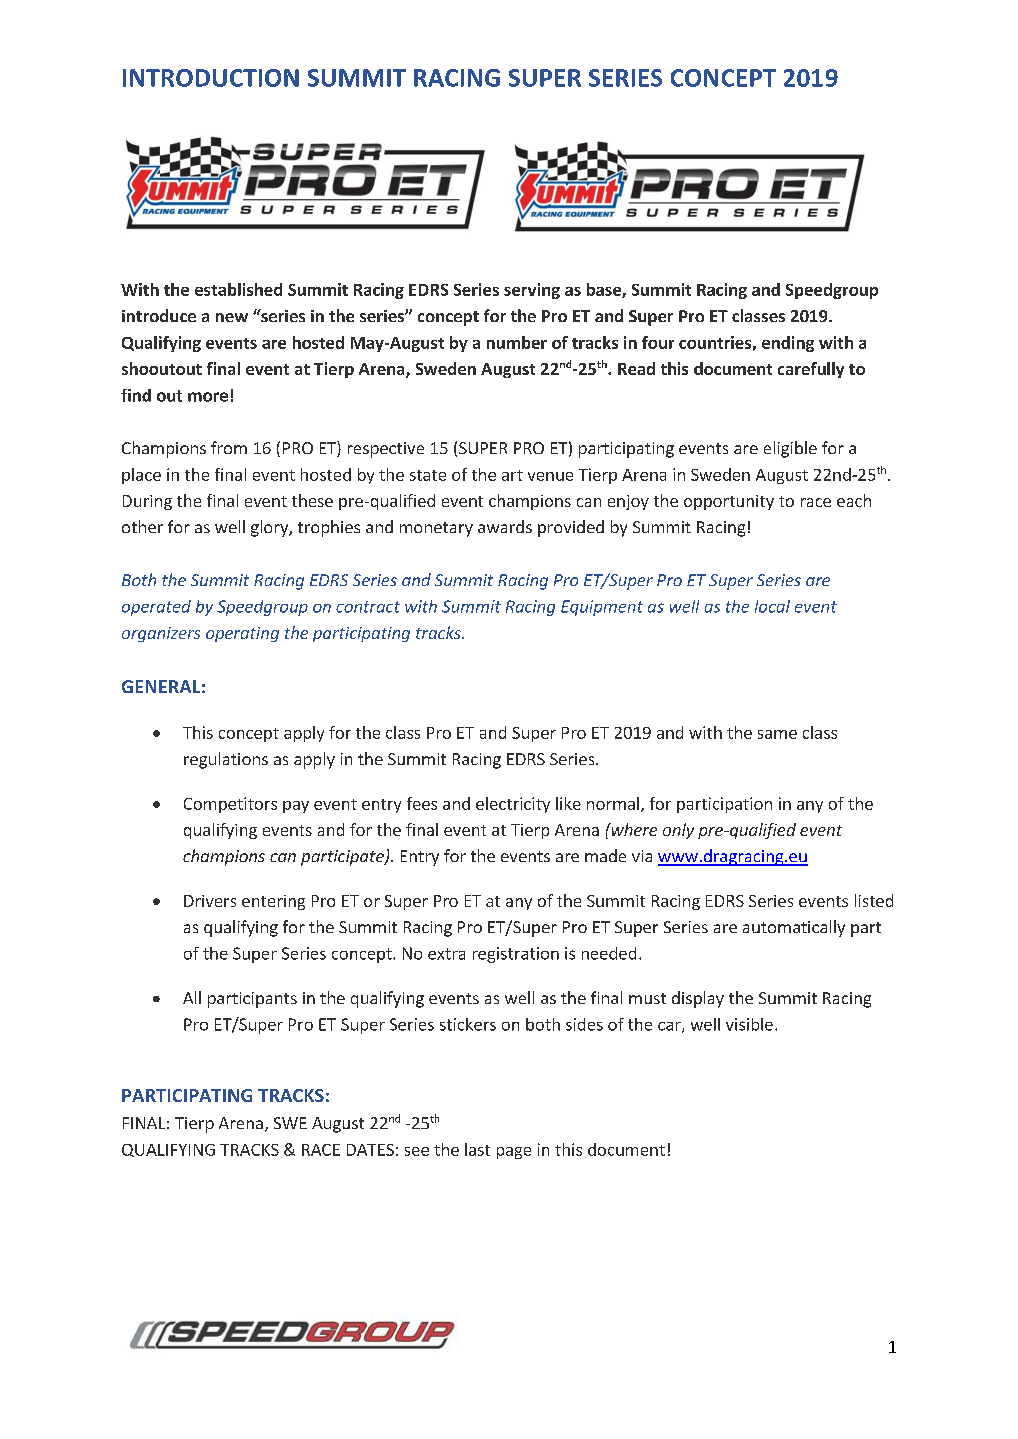 This screenshot has height=1439, width=1018. What do you see at coordinates (550, 476) in the screenshot?
I see `venue` at bounding box center [550, 476].
